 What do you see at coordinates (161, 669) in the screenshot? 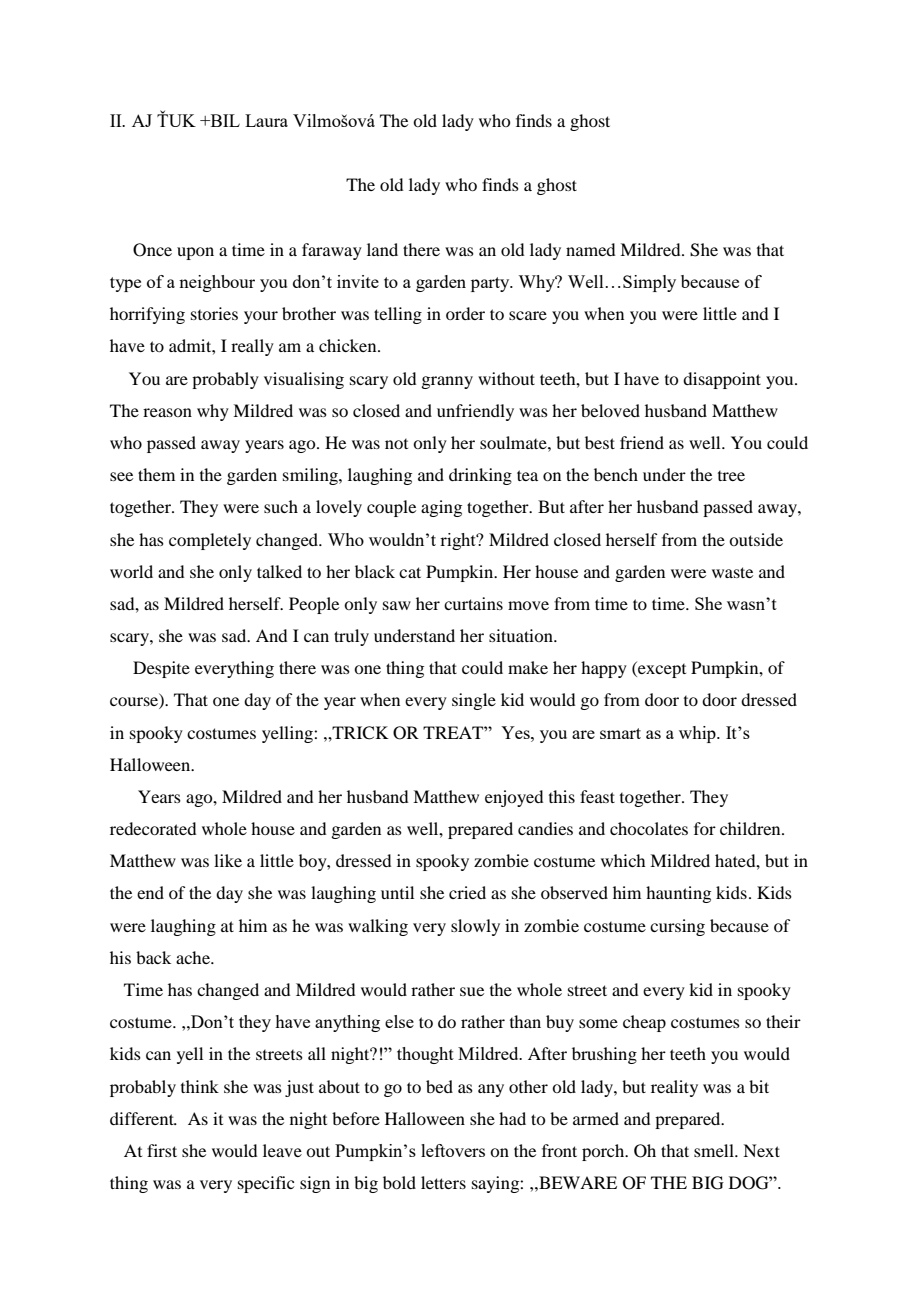
I see `Despite` at bounding box center [161, 669].
